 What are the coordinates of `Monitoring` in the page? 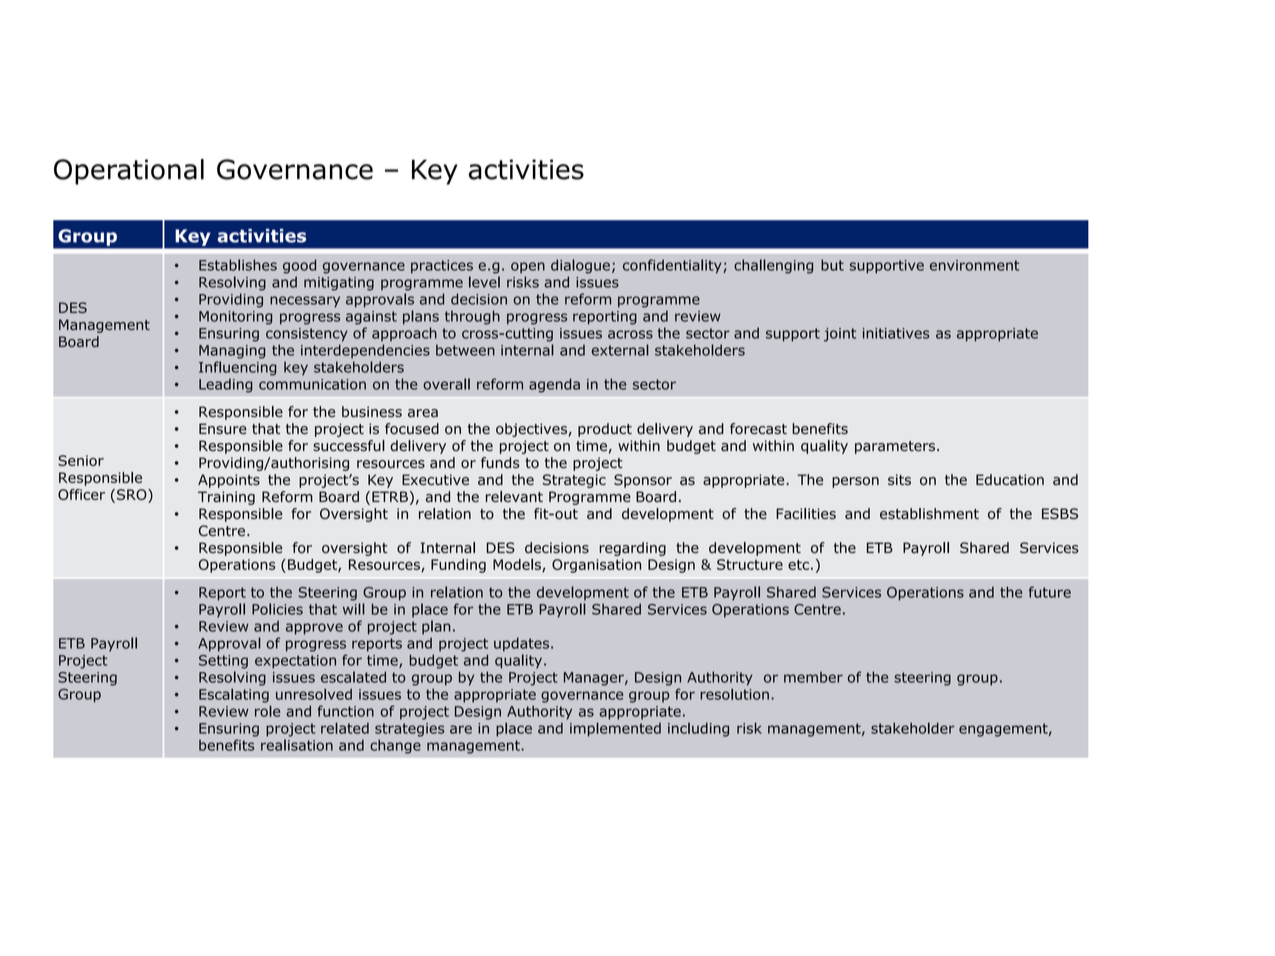 It's located at (235, 318).
